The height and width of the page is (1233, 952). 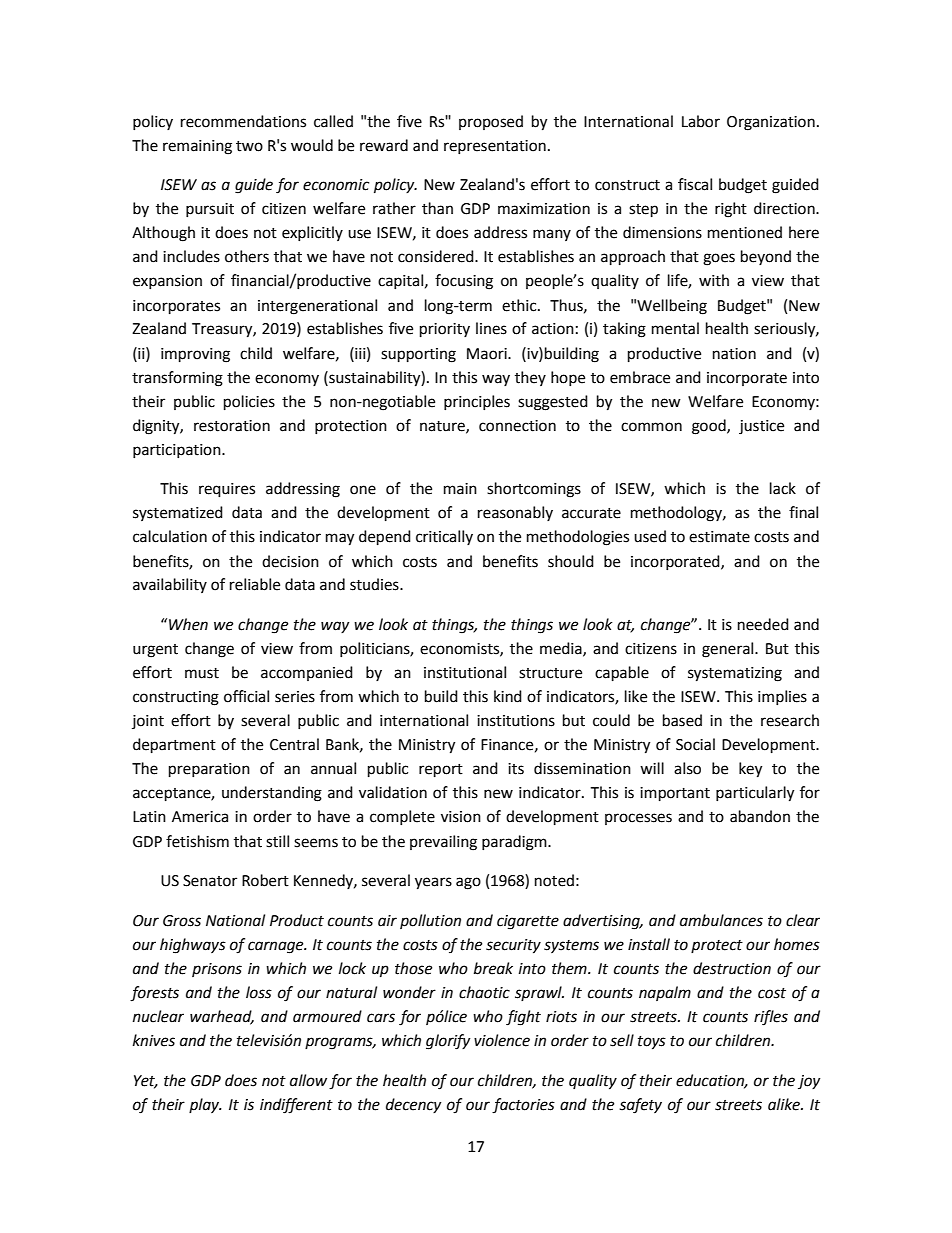 I want to click on play, so click(x=205, y=1105).
